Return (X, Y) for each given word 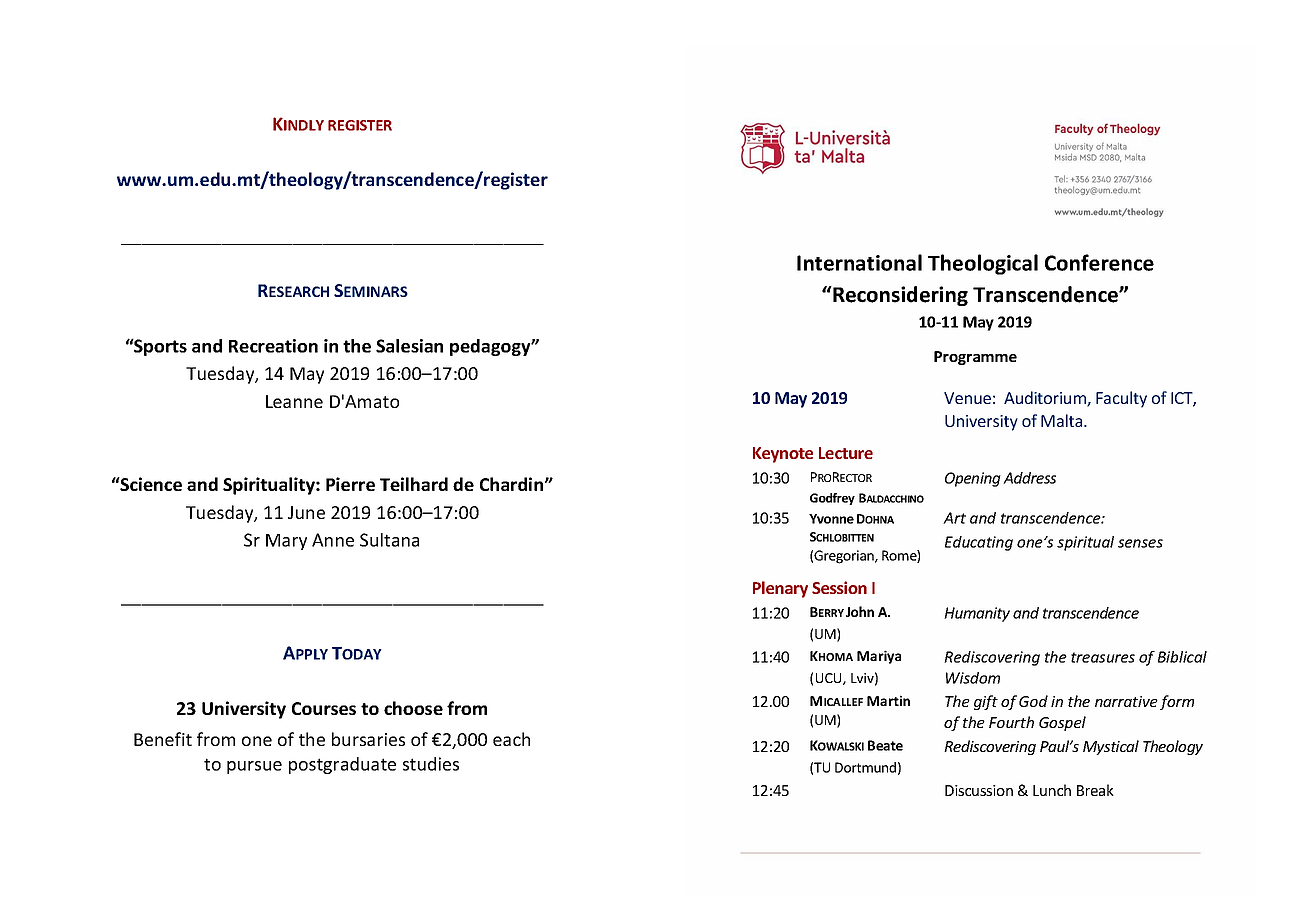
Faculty (1121, 399)
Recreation (273, 346)
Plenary (780, 589)
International (859, 262)
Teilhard (414, 484)
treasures (1103, 657)
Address (1029, 478)
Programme (975, 358)
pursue (254, 767)
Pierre (350, 484)
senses (1140, 543)
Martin (888, 700)
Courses (324, 708)
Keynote (783, 455)
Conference (1099, 262)
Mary (286, 542)
